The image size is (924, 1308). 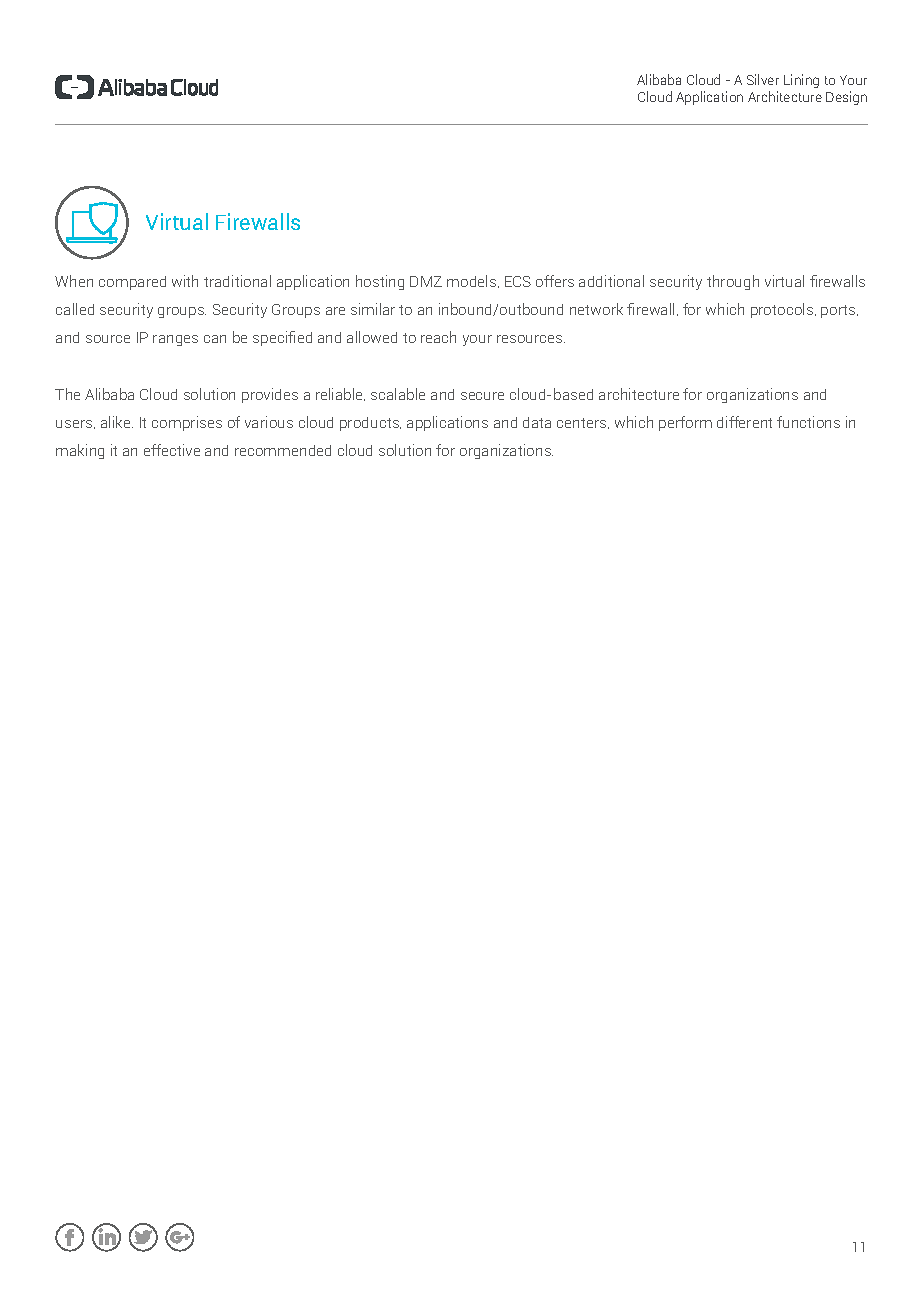 I want to click on Lining, so click(x=801, y=81).
